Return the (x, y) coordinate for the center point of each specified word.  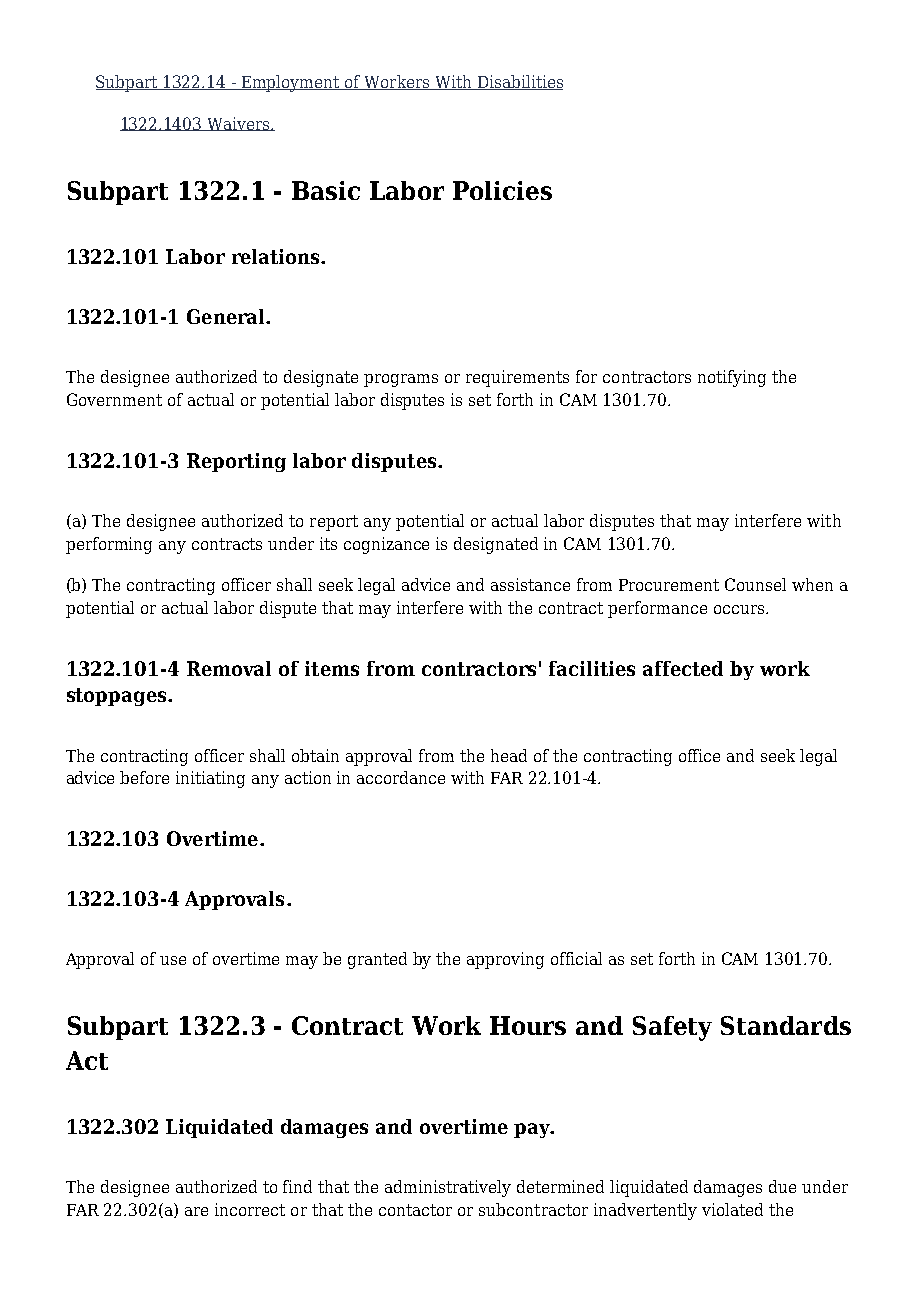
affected (683, 668)
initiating (210, 779)
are (196, 1211)
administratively (448, 1188)
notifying (732, 378)
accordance (401, 777)
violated (732, 1209)
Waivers (238, 124)
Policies (502, 190)
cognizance (386, 545)
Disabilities (519, 82)
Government (114, 399)
